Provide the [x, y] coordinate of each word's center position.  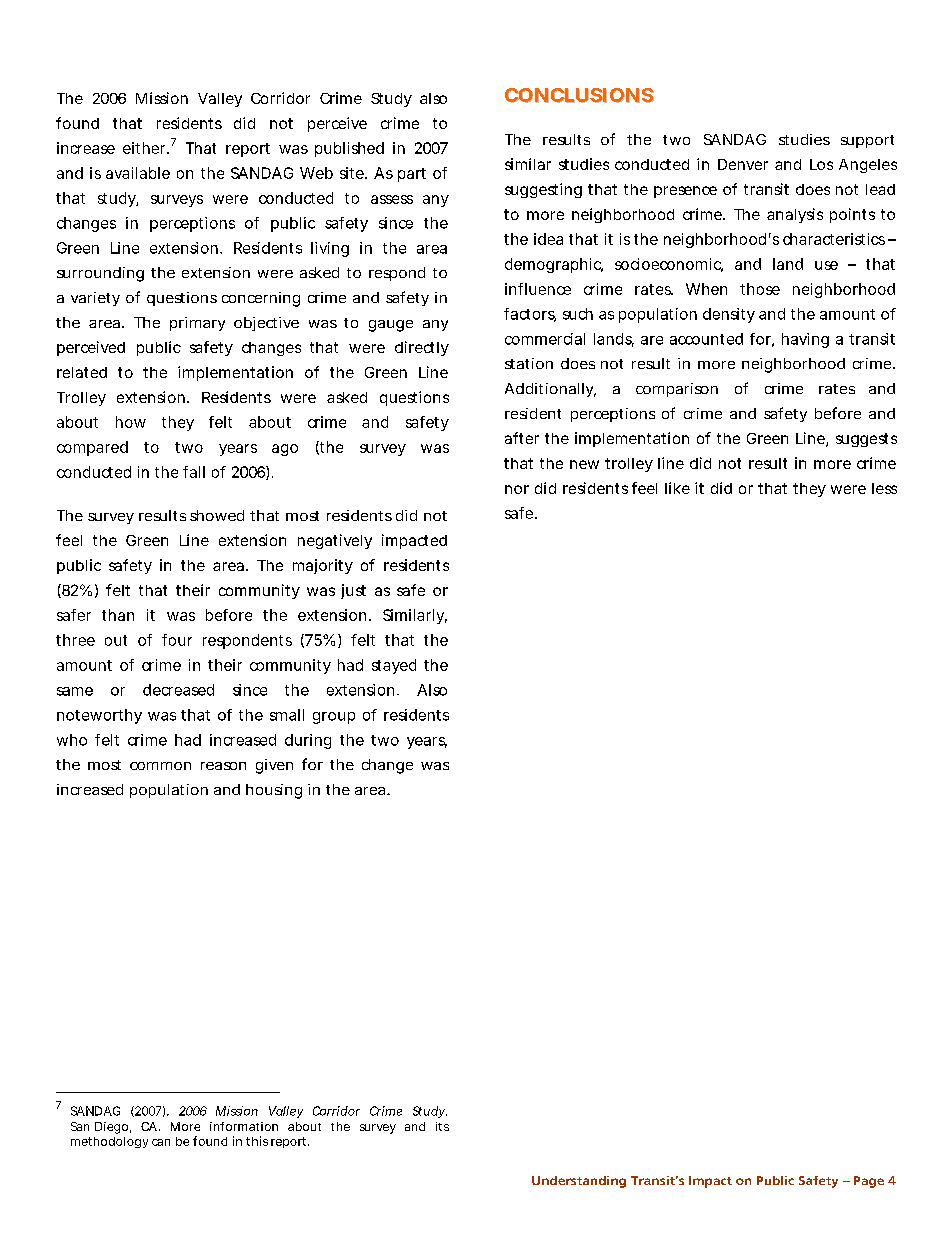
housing [274, 791]
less [884, 488]
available [138, 173]
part [412, 175]
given [274, 766]
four [177, 640]
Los [821, 164]
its [442, 1126]
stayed [394, 666]
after [522, 438]
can [161, 1142]
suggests [866, 440]
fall [194, 472]
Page [869, 1182]
